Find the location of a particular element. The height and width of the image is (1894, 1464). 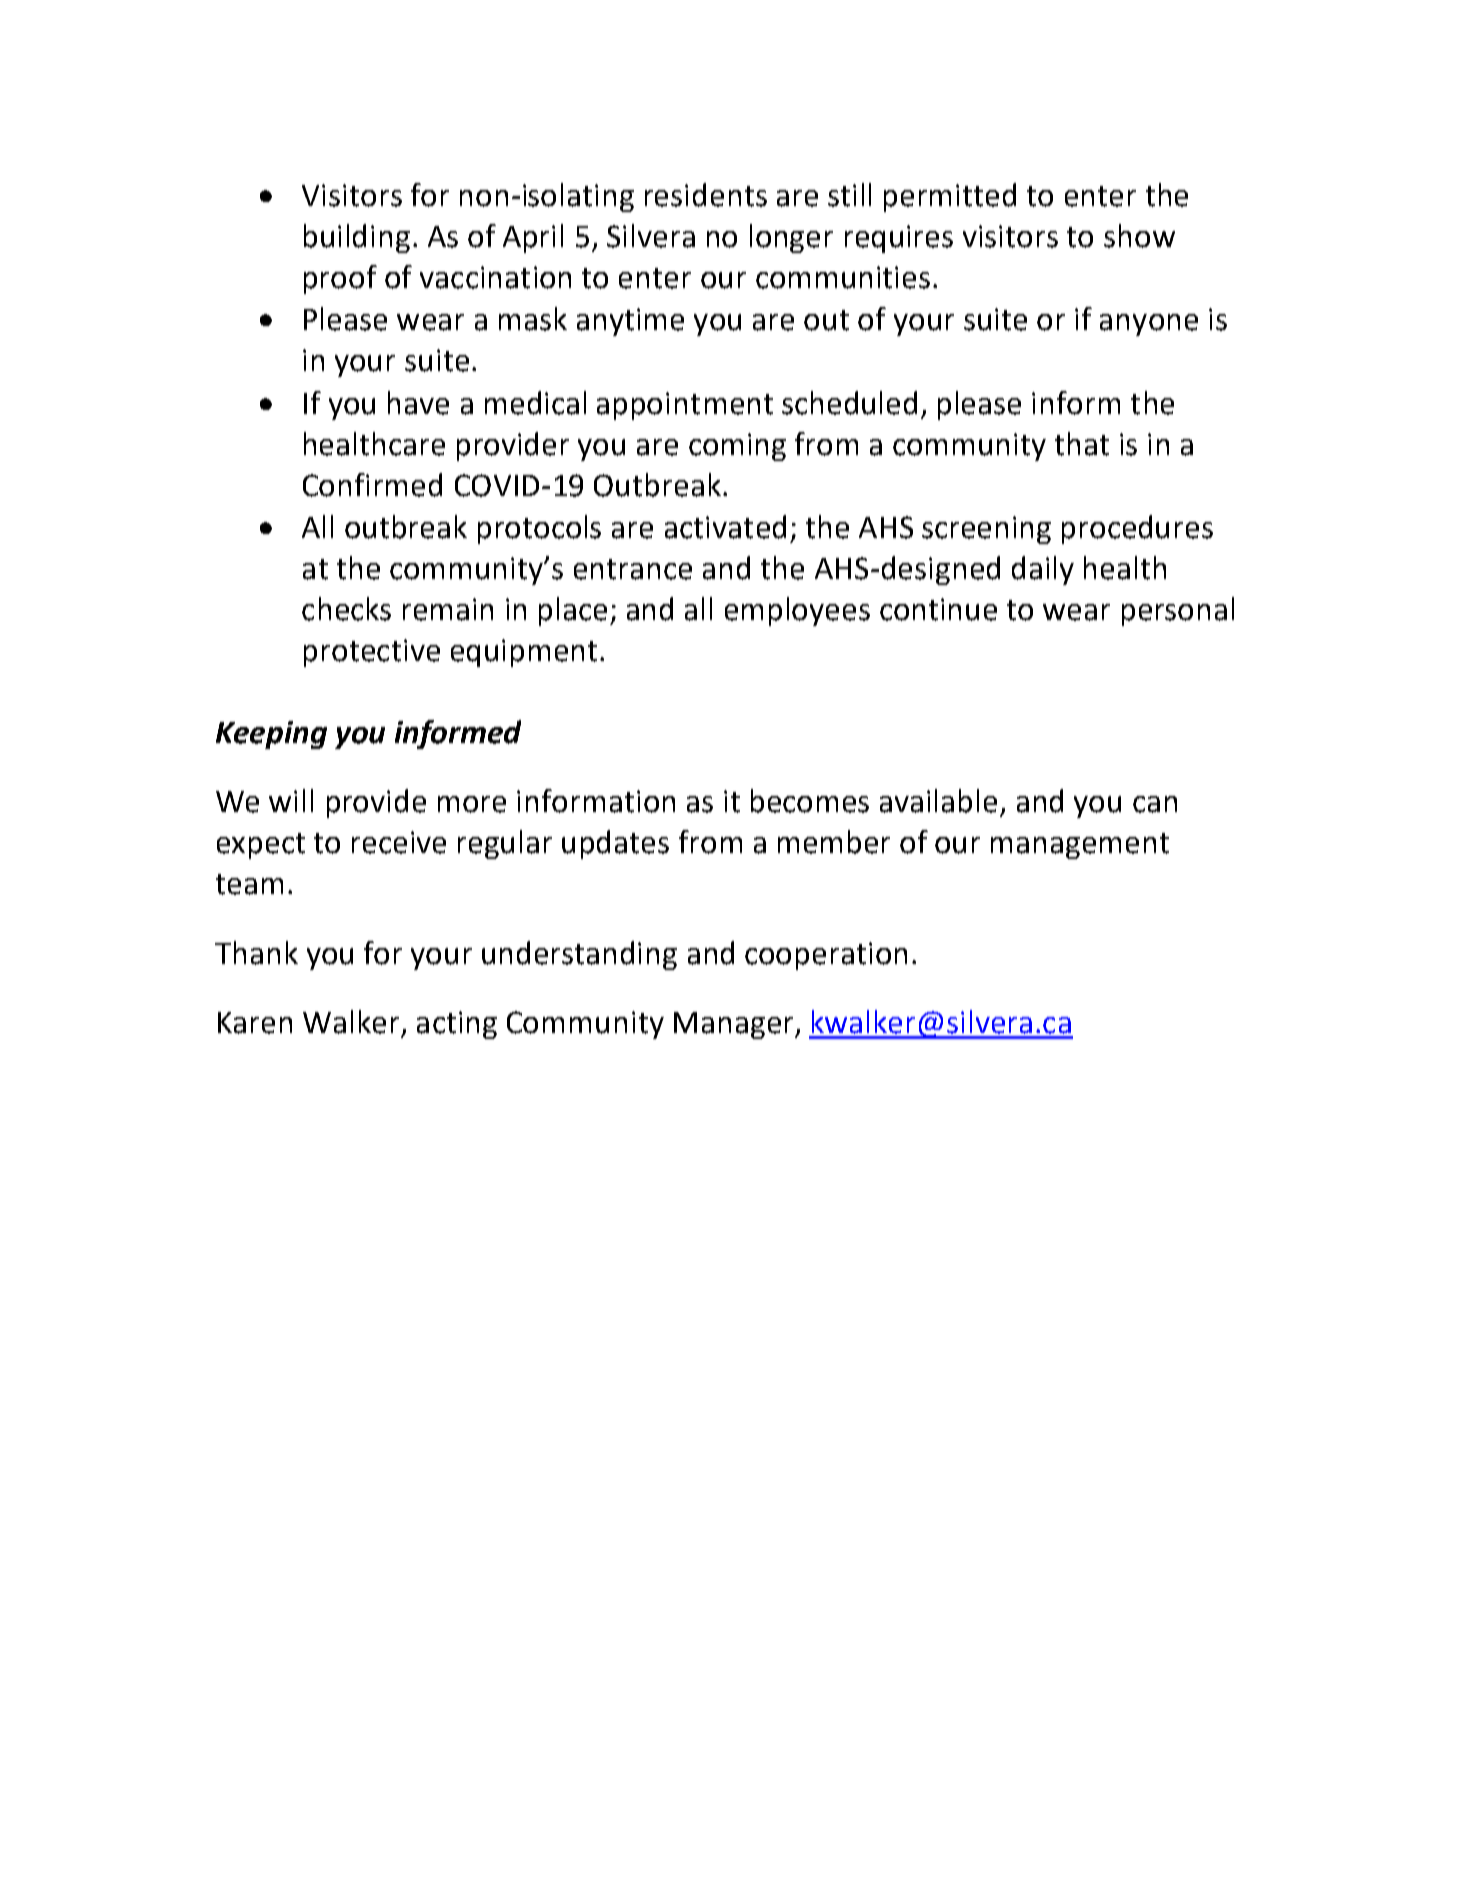

acting is located at coordinates (457, 1025).
